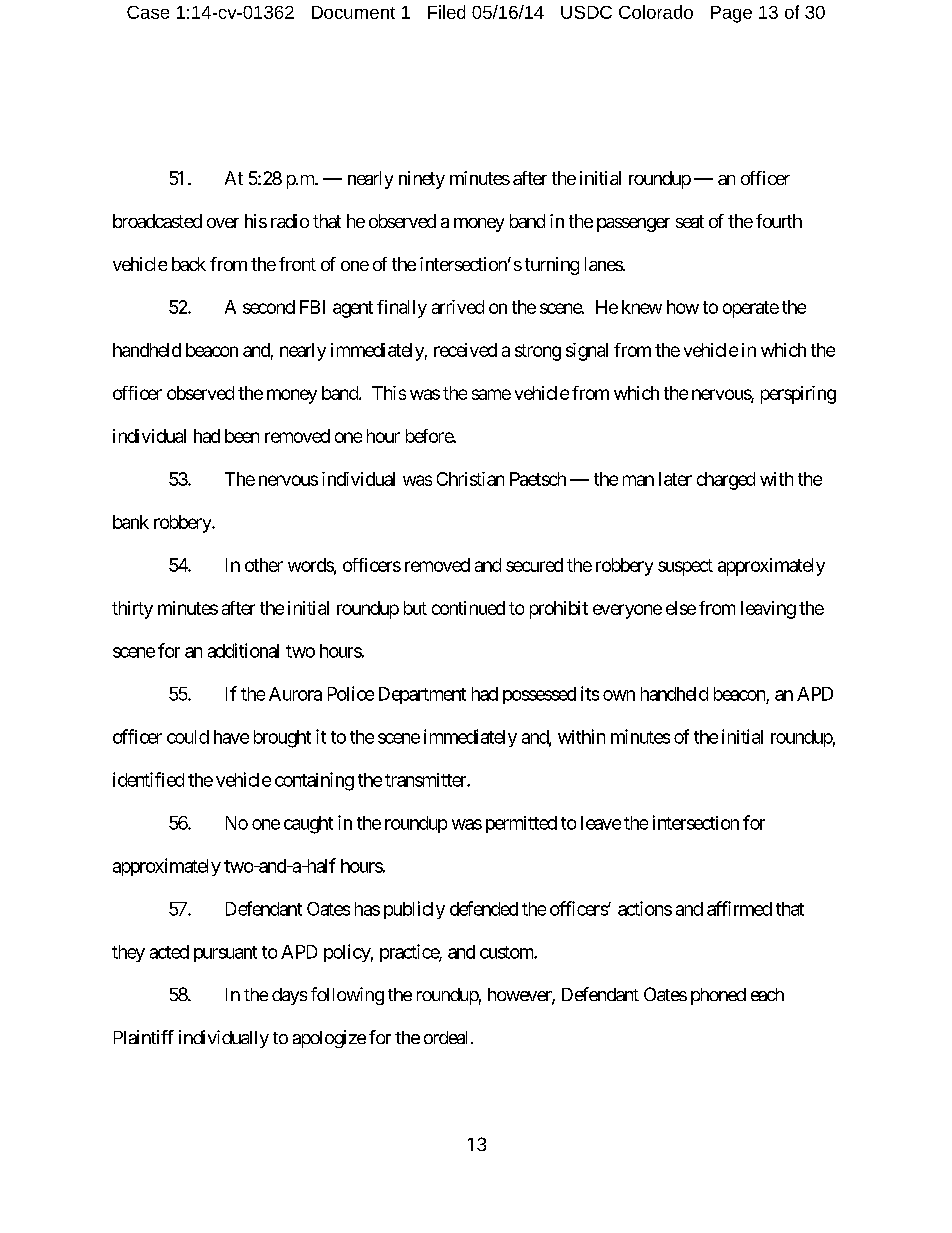 The image size is (952, 1233). What do you see at coordinates (731, 14) in the page?
I see `Page` at bounding box center [731, 14].
